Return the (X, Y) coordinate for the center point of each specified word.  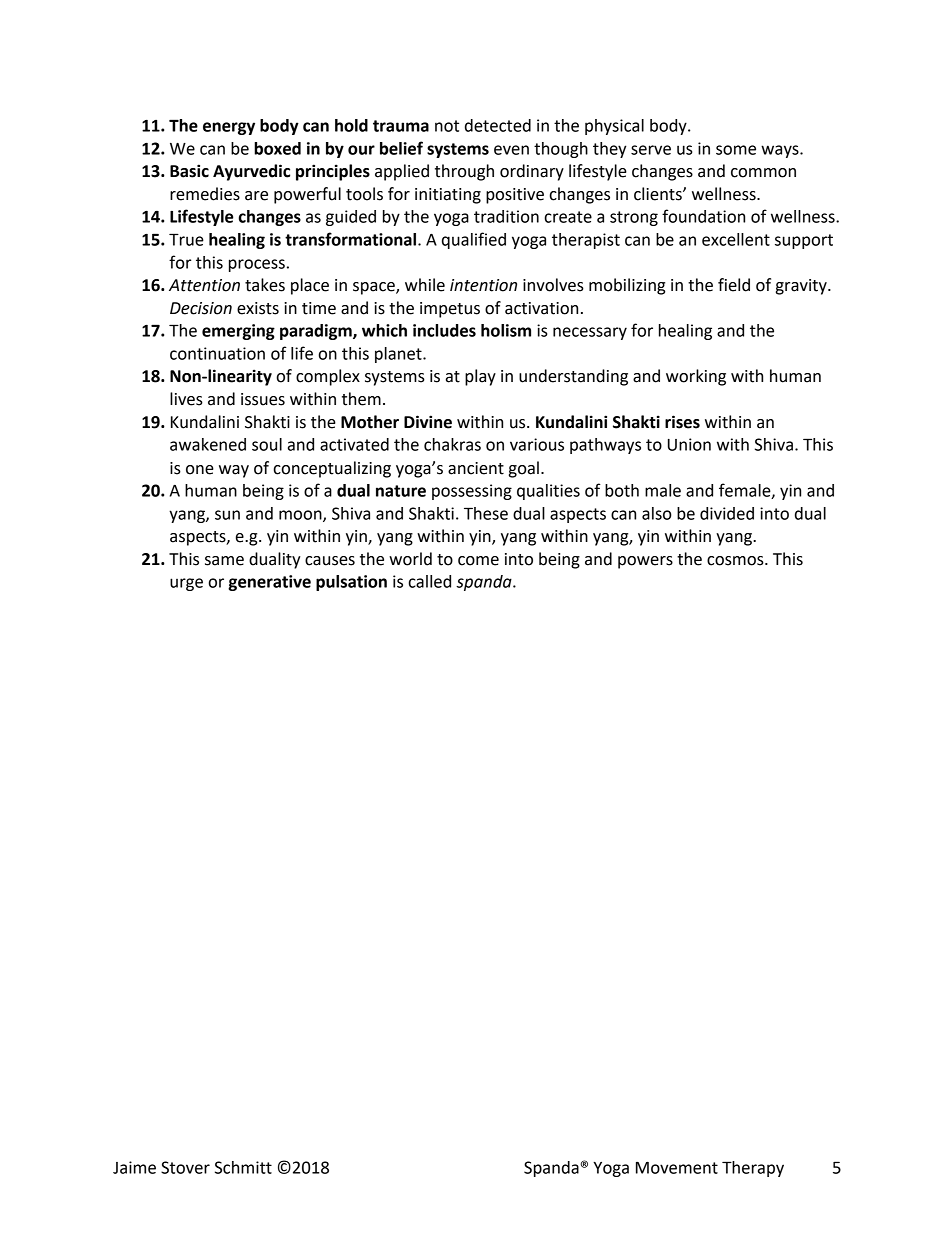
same (224, 561)
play (480, 377)
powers (645, 562)
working (696, 377)
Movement (677, 1167)
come (478, 561)
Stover (185, 1167)
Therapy (753, 1169)
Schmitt (243, 1167)
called (430, 581)
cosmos (736, 561)
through (464, 172)
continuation (217, 353)
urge (186, 584)
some (736, 150)
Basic (189, 171)
